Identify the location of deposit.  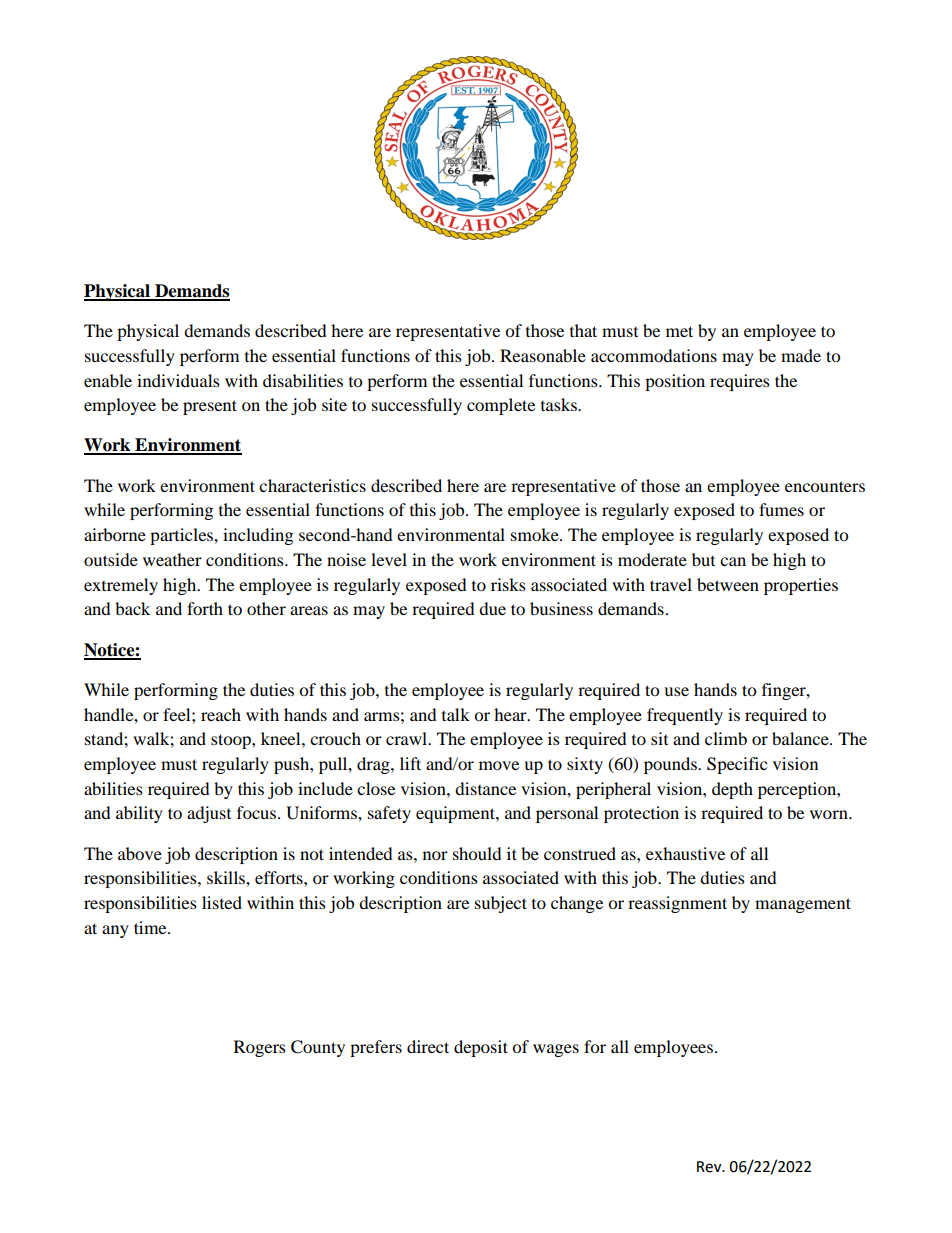
(481, 1048).
